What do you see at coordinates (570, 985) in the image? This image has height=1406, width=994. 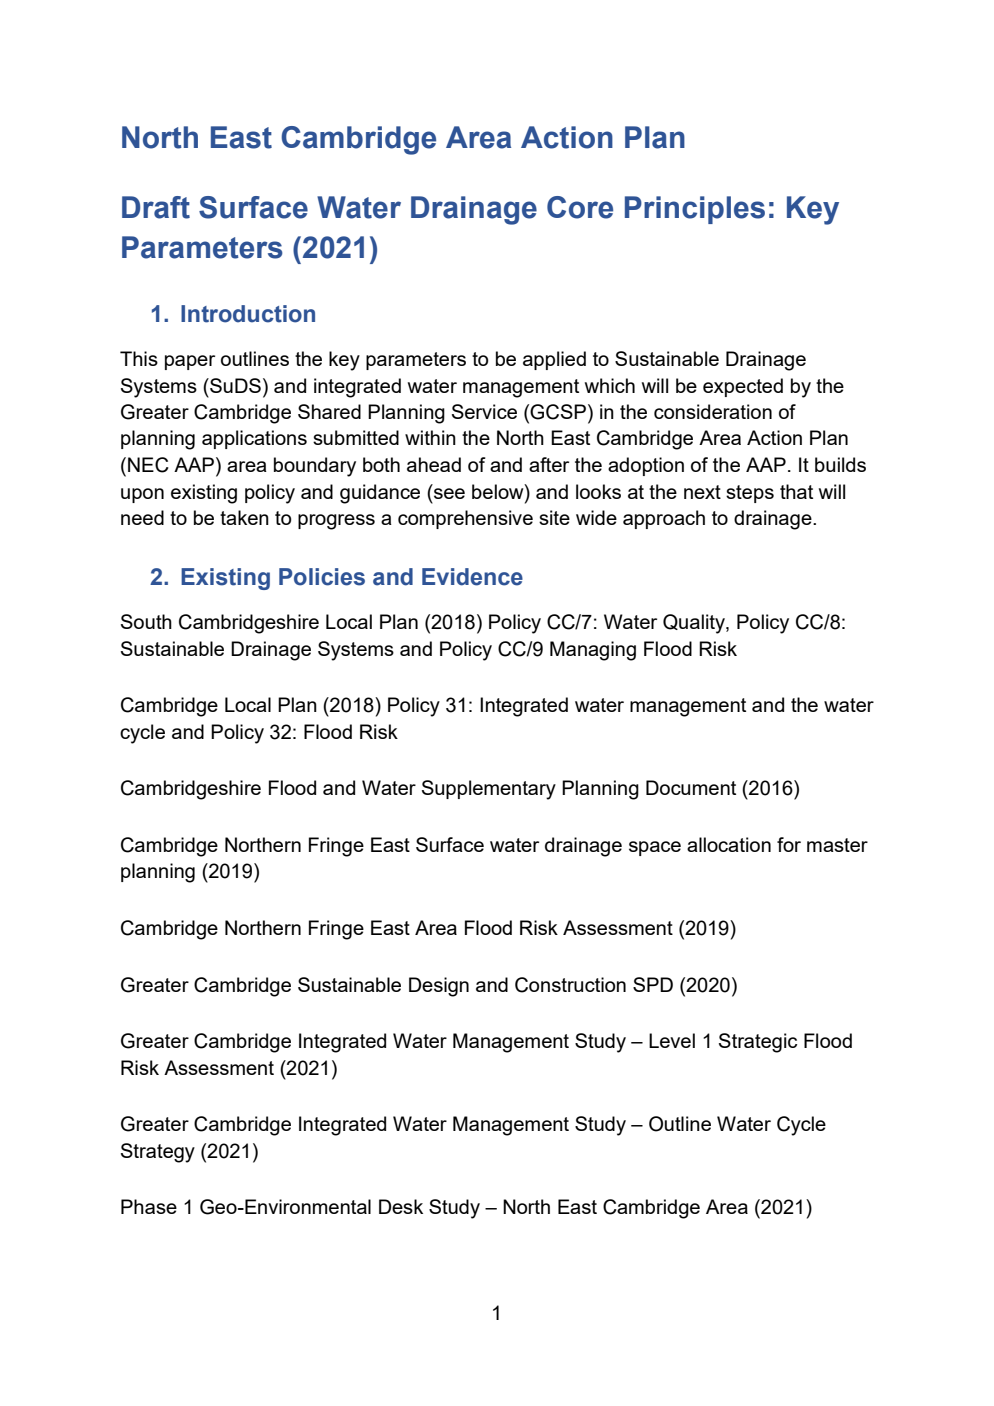 I see `Construction` at bounding box center [570, 985].
